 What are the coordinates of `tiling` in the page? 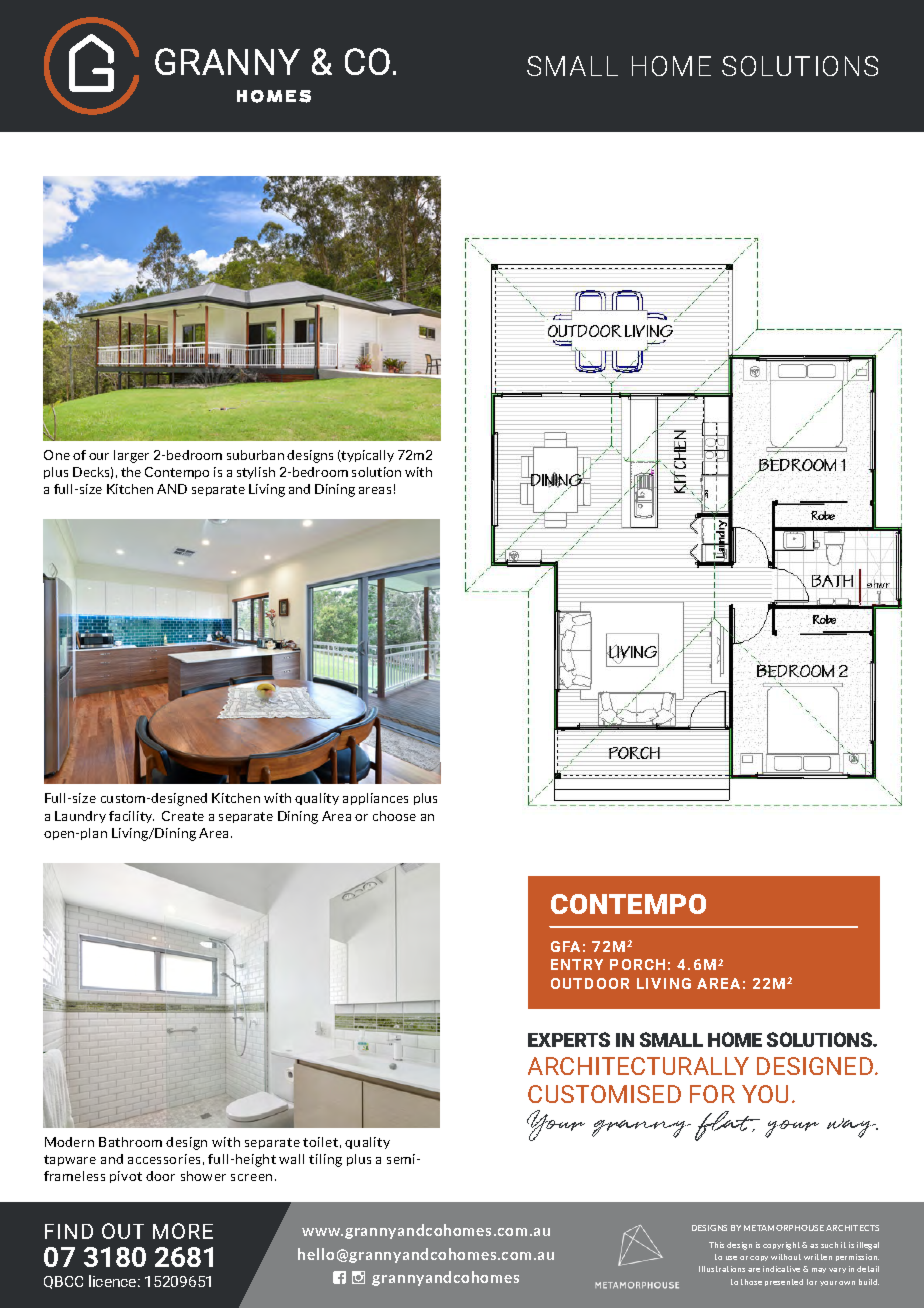 It's located at (325, 1160).
